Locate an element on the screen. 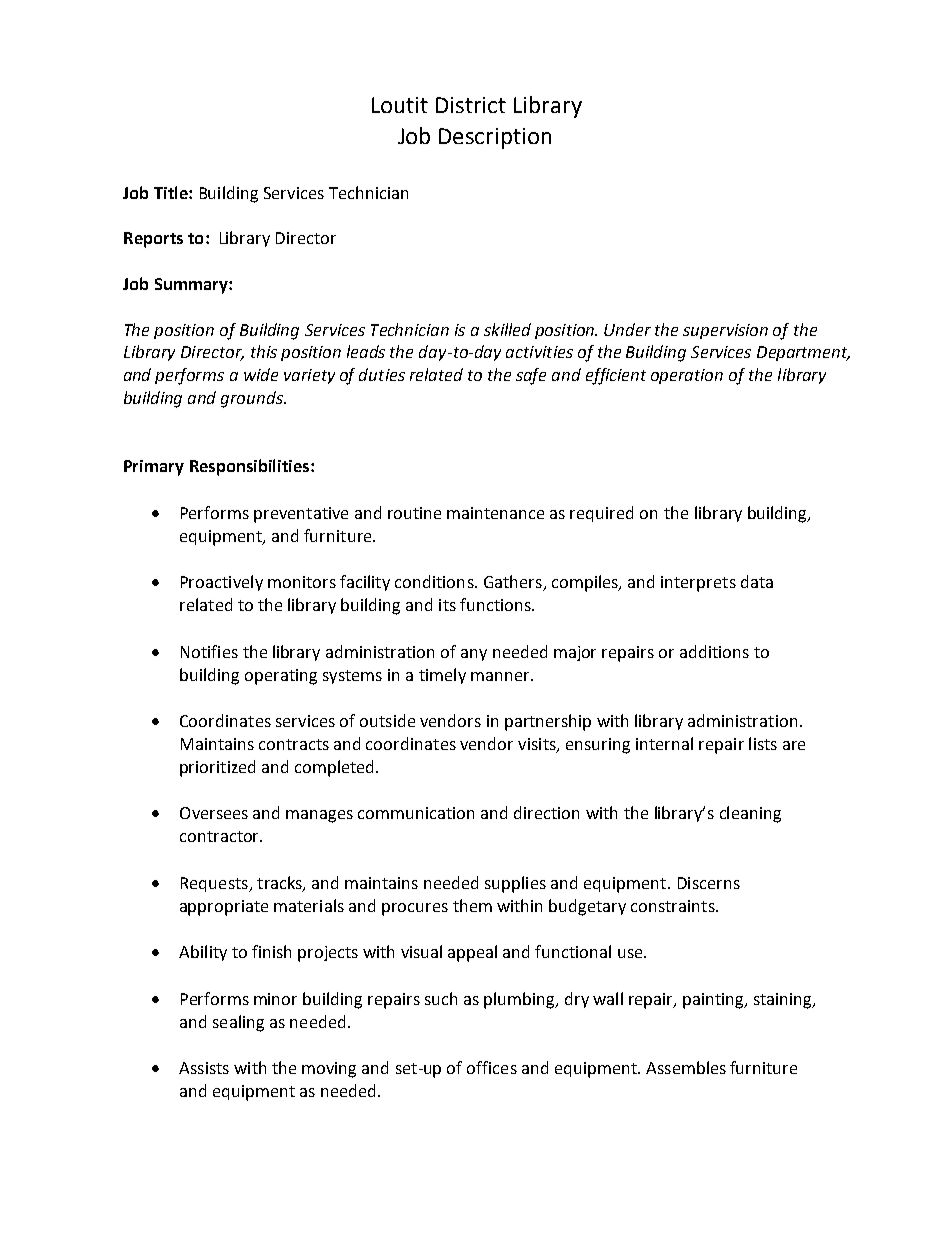 This screenshot has height=1233, width=952. lists is located at coordinates (763, 743).
